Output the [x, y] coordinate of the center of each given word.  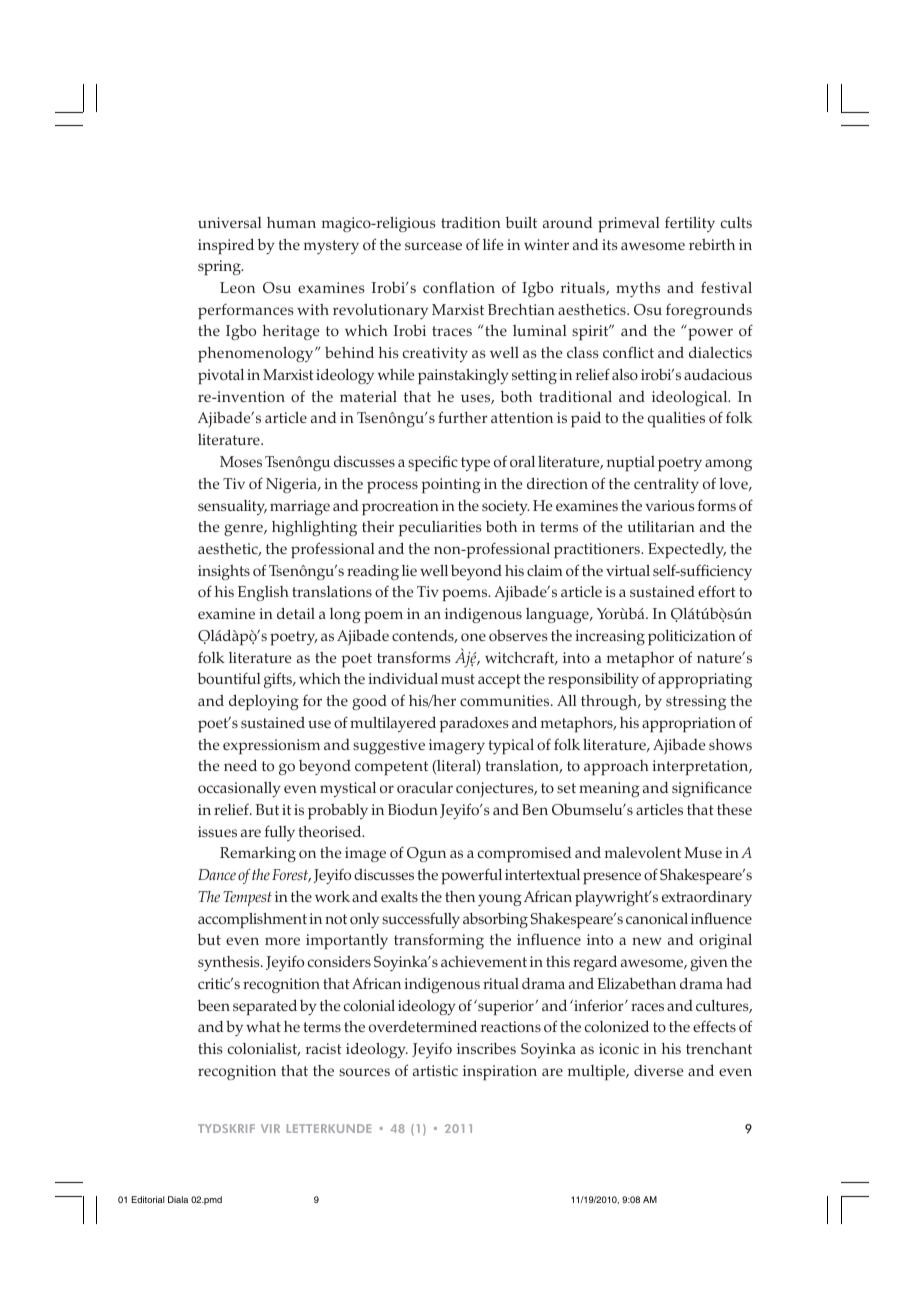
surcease [433, 246]
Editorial [148, 1199]
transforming [439, 941]
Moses [241, 461]
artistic [435, 1070]
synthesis [230, 963]
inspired [226, 246]
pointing [451, 486]
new [647, 941]
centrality [666, 485]
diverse [658, 1070]
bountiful [229, 678]
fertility [690, 224]
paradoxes [474, 724]
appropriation [689, 725]
